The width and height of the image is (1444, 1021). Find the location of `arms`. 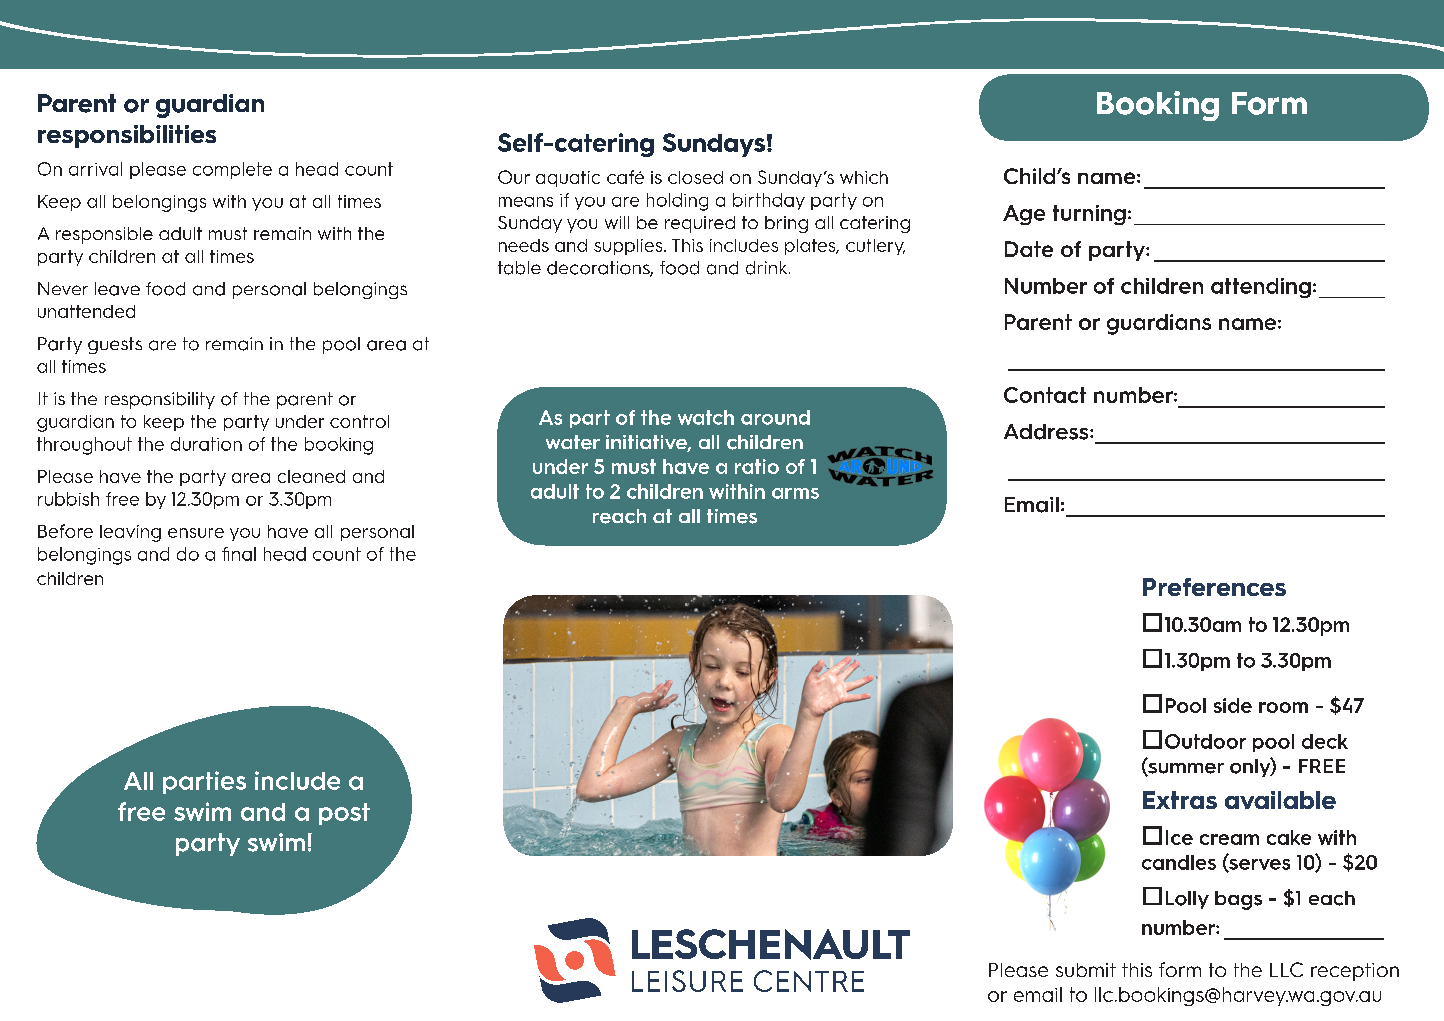

arms is located at coordinates (795, 493).
